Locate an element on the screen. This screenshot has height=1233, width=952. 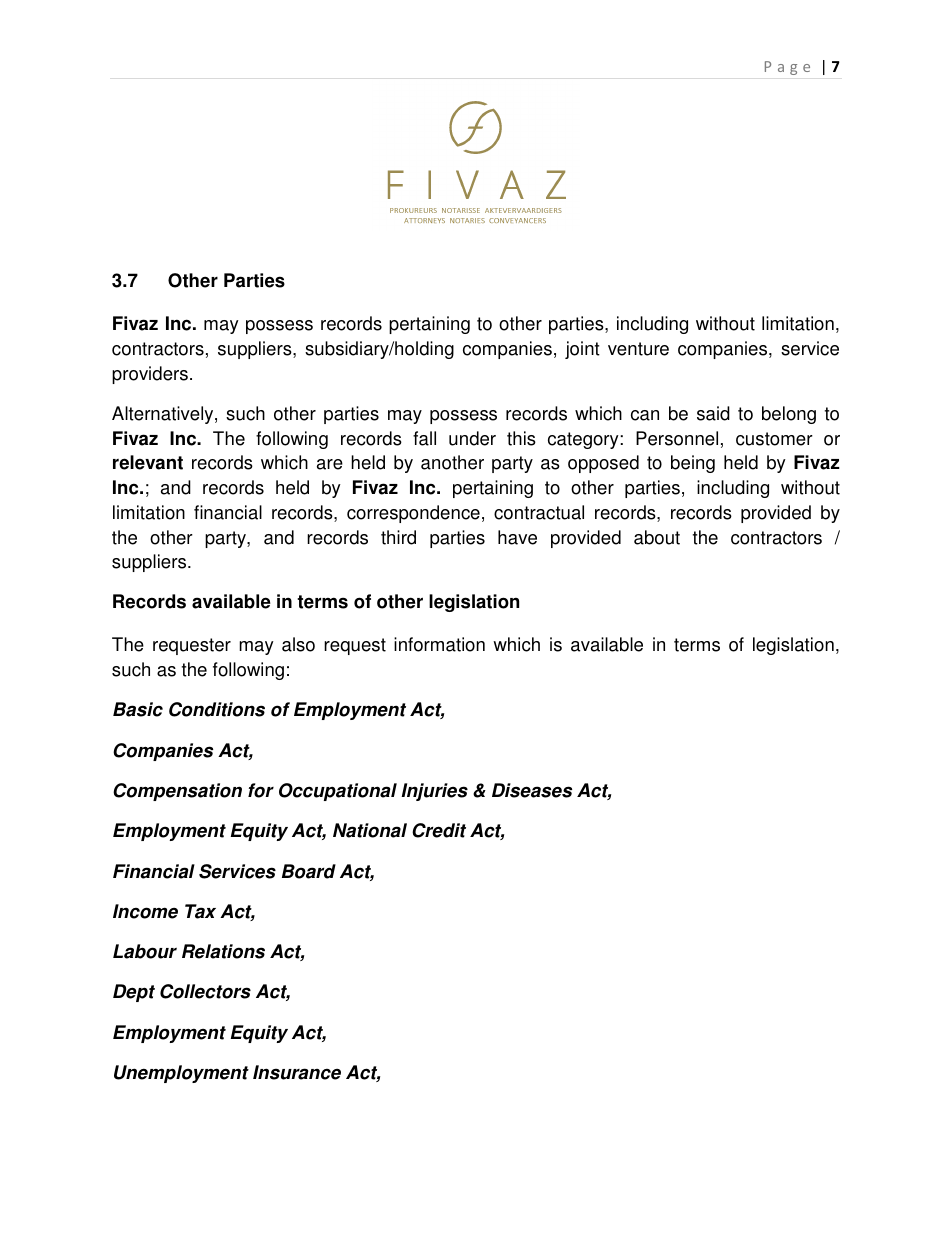
providers is located at coordinates (150, 375).
